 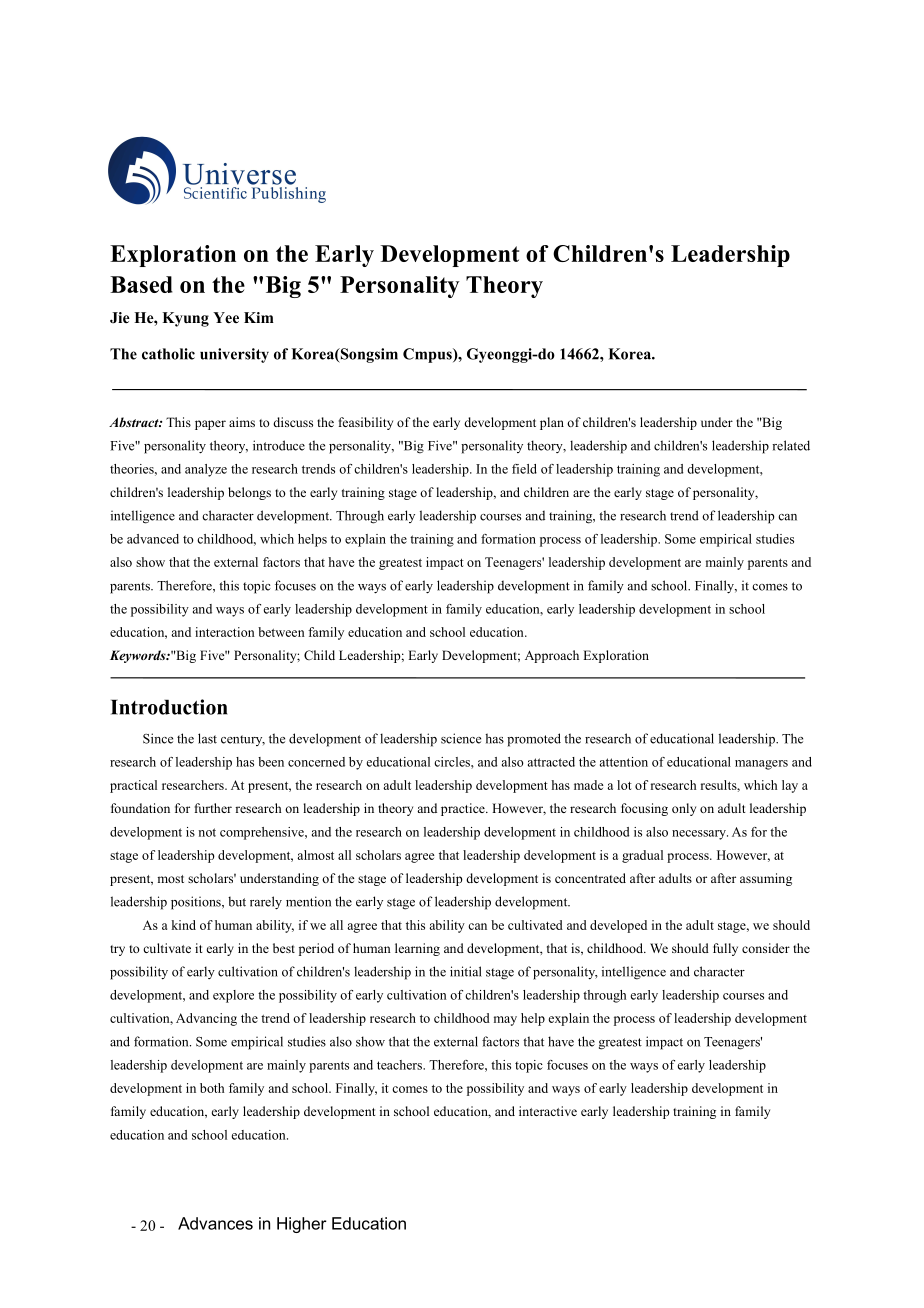 What do you see at coordinates (226, 317) in the screenshot?
I see `Yee` at bounding box center [226, 317].
